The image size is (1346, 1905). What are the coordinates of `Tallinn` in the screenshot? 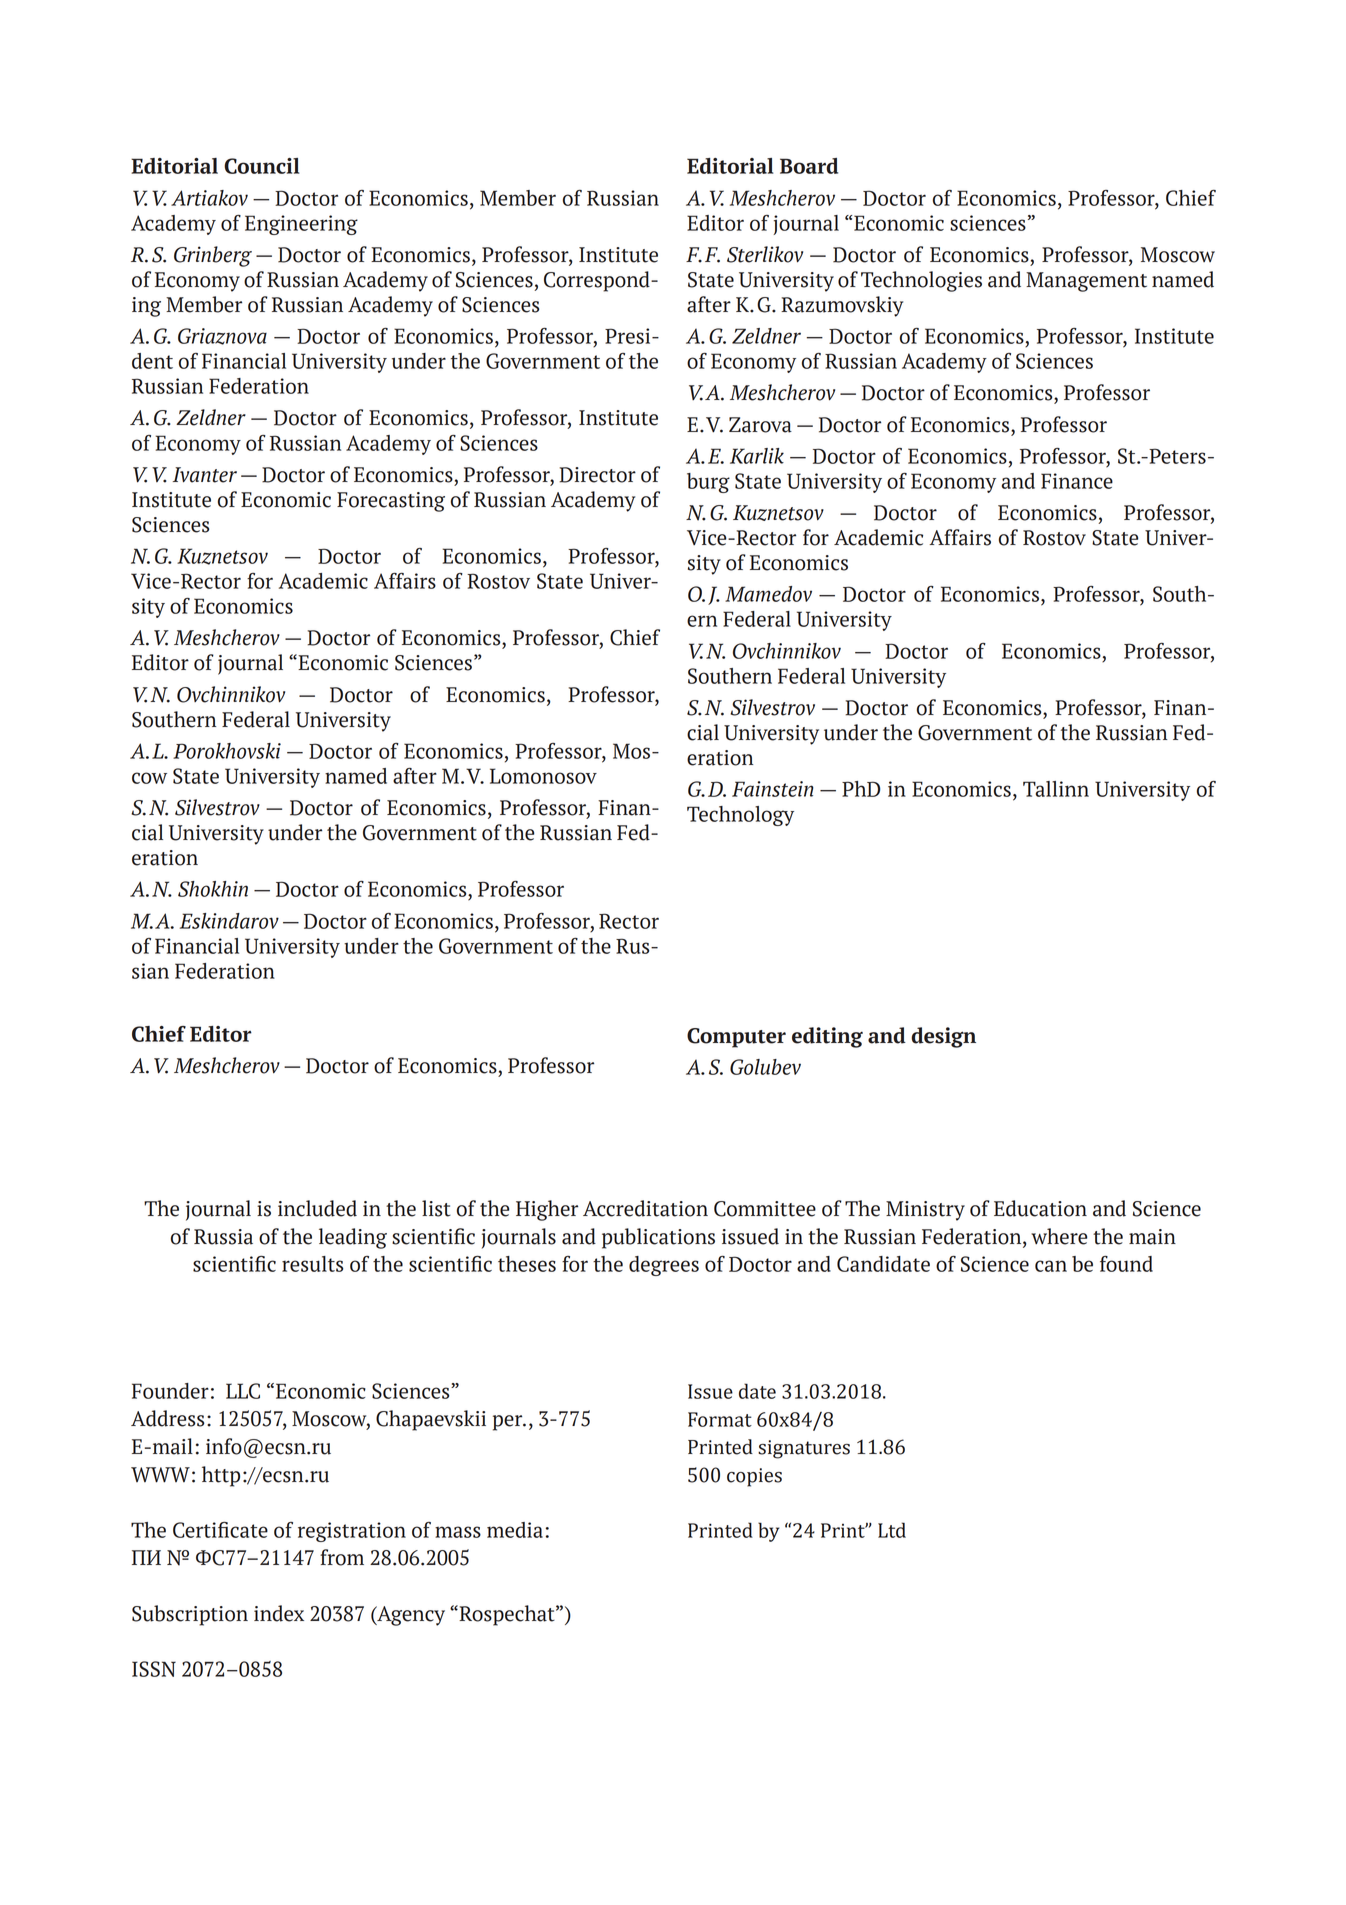 It's located at (1056, 789).
